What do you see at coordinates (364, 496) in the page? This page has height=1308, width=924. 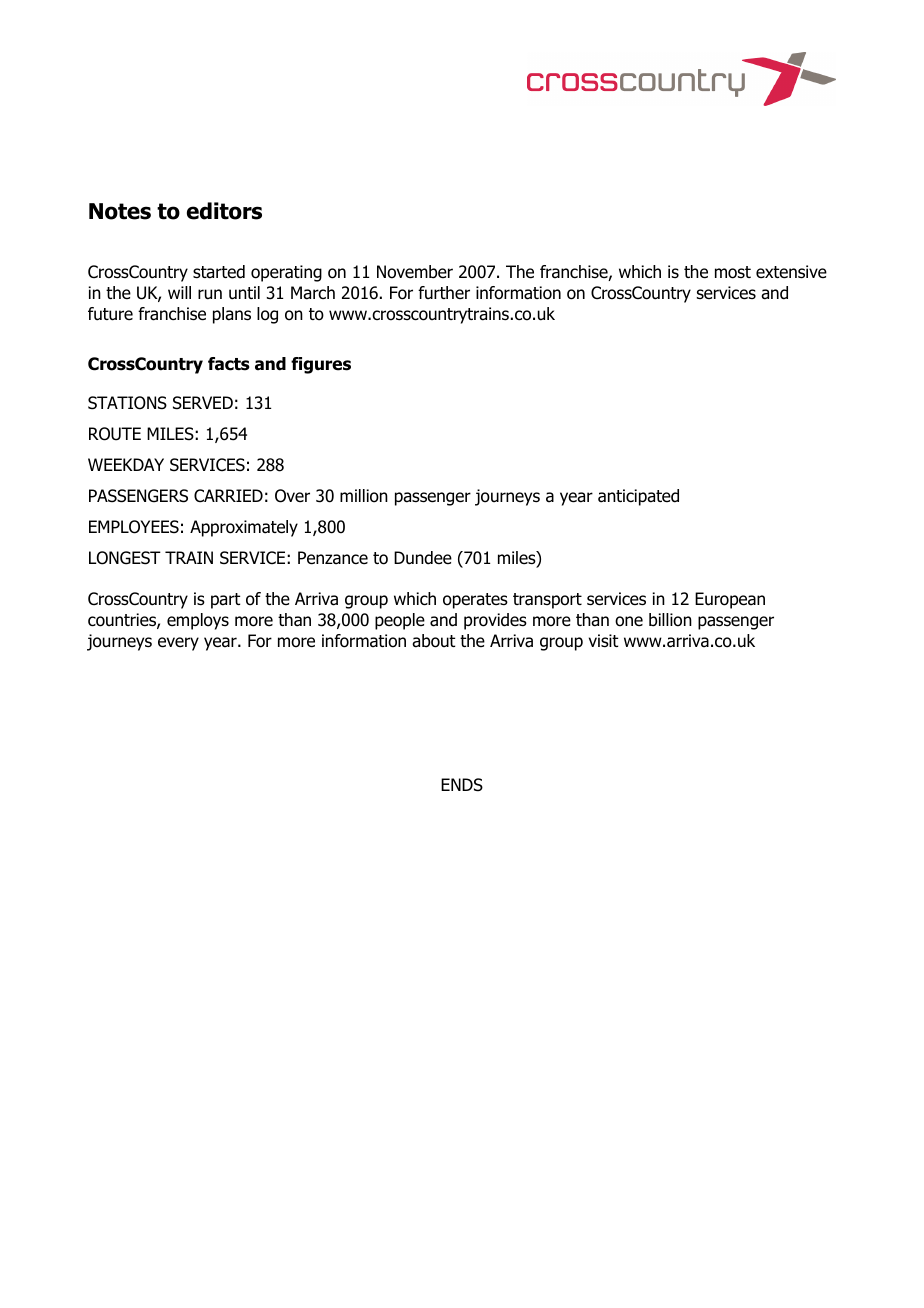 I see `million` at bounding box center [364, 496].
